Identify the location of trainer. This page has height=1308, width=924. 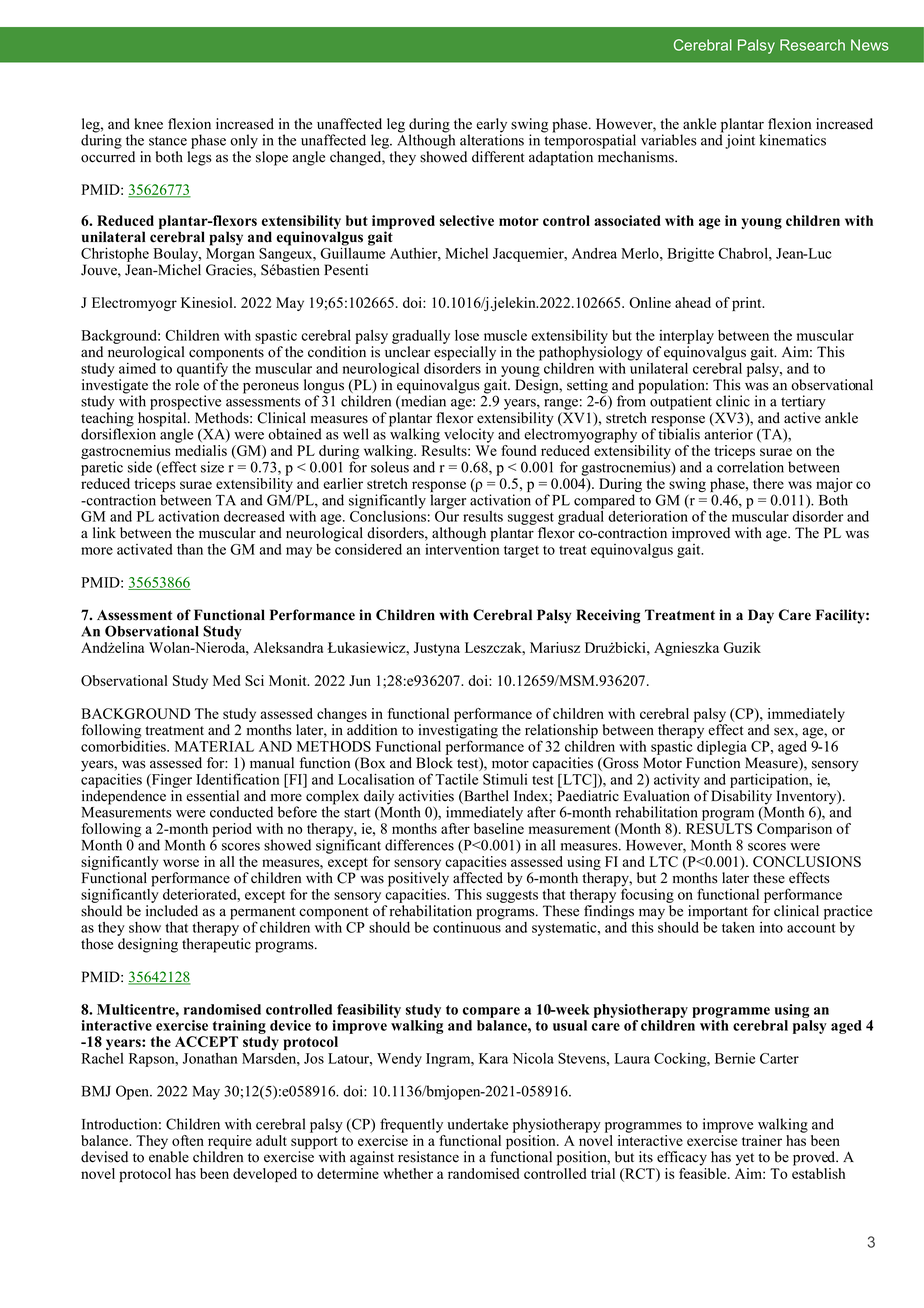
(762, 1140).
